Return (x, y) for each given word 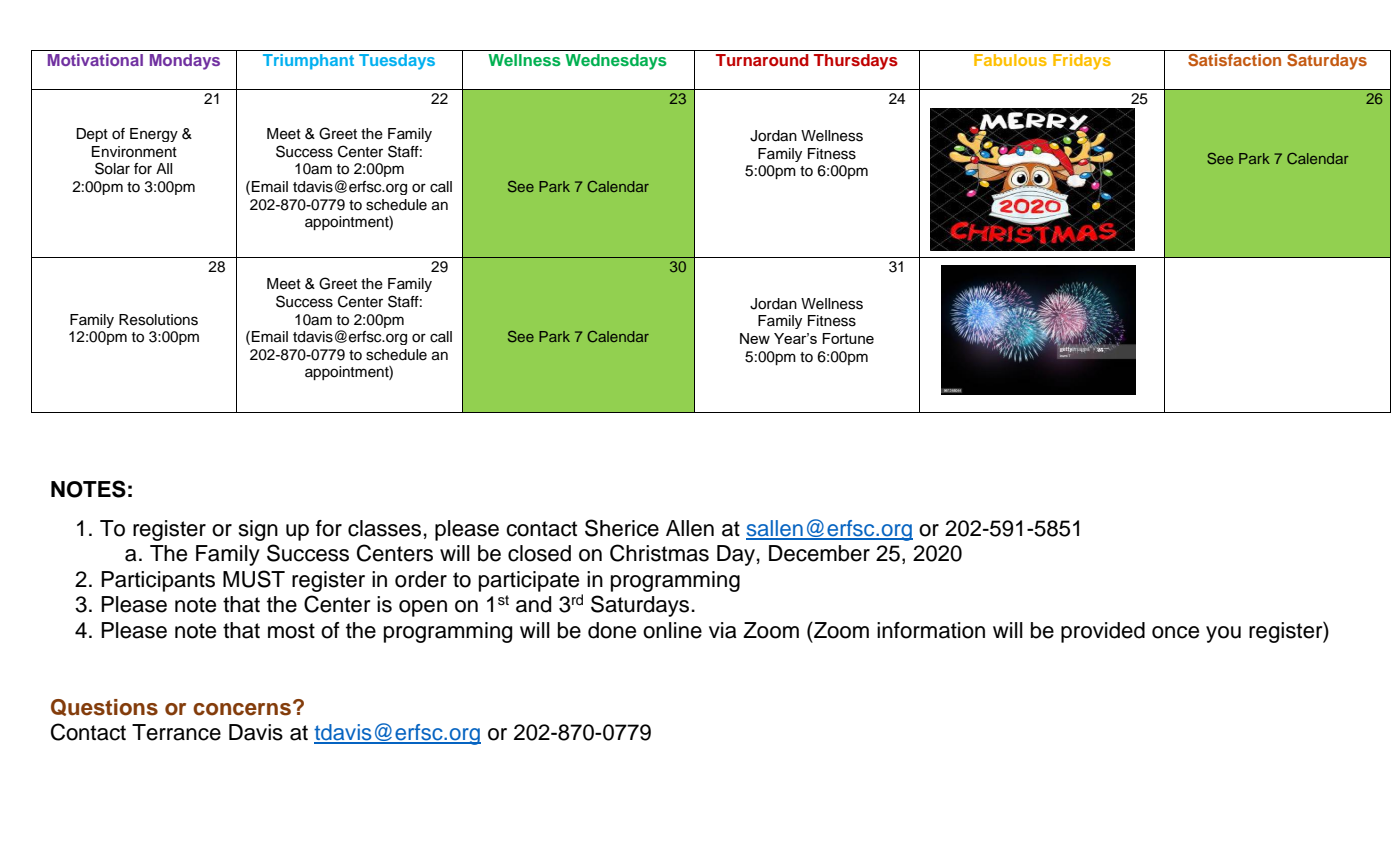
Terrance (176, 732)
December (819, 553)
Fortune (848, 338)
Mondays (185, 62)
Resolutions (158, 320)
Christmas (659, 553)
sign (258, 530)
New (755, 338)
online (672, 630)
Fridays (1082, 62)
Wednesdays (616, 62)
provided (1103, 632)
